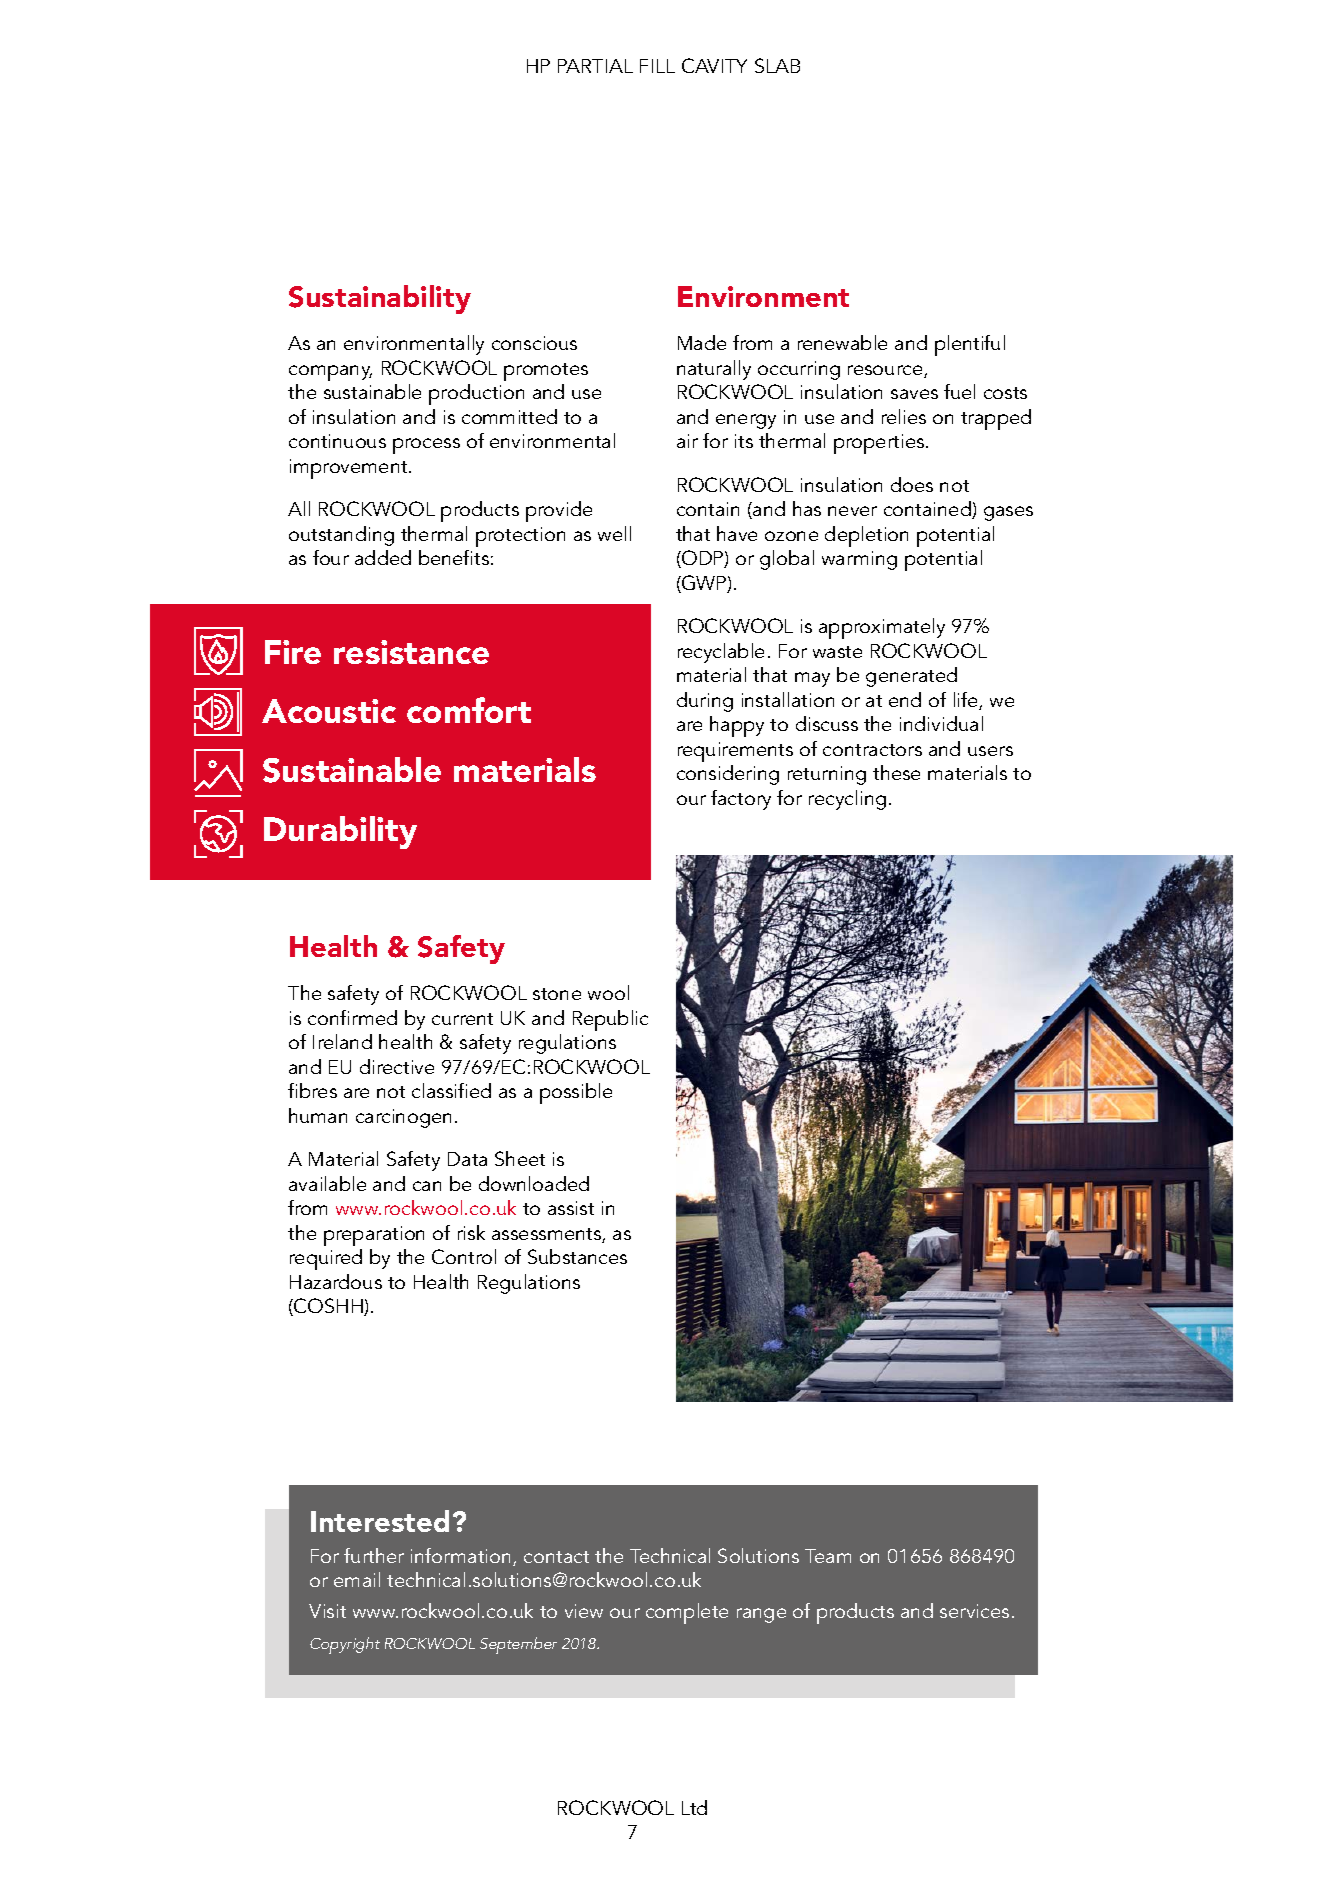 This page has height=1877, width=1327. Describe the element at coordinates (345, 1645) in the page. I see `Copyright` at that location.
